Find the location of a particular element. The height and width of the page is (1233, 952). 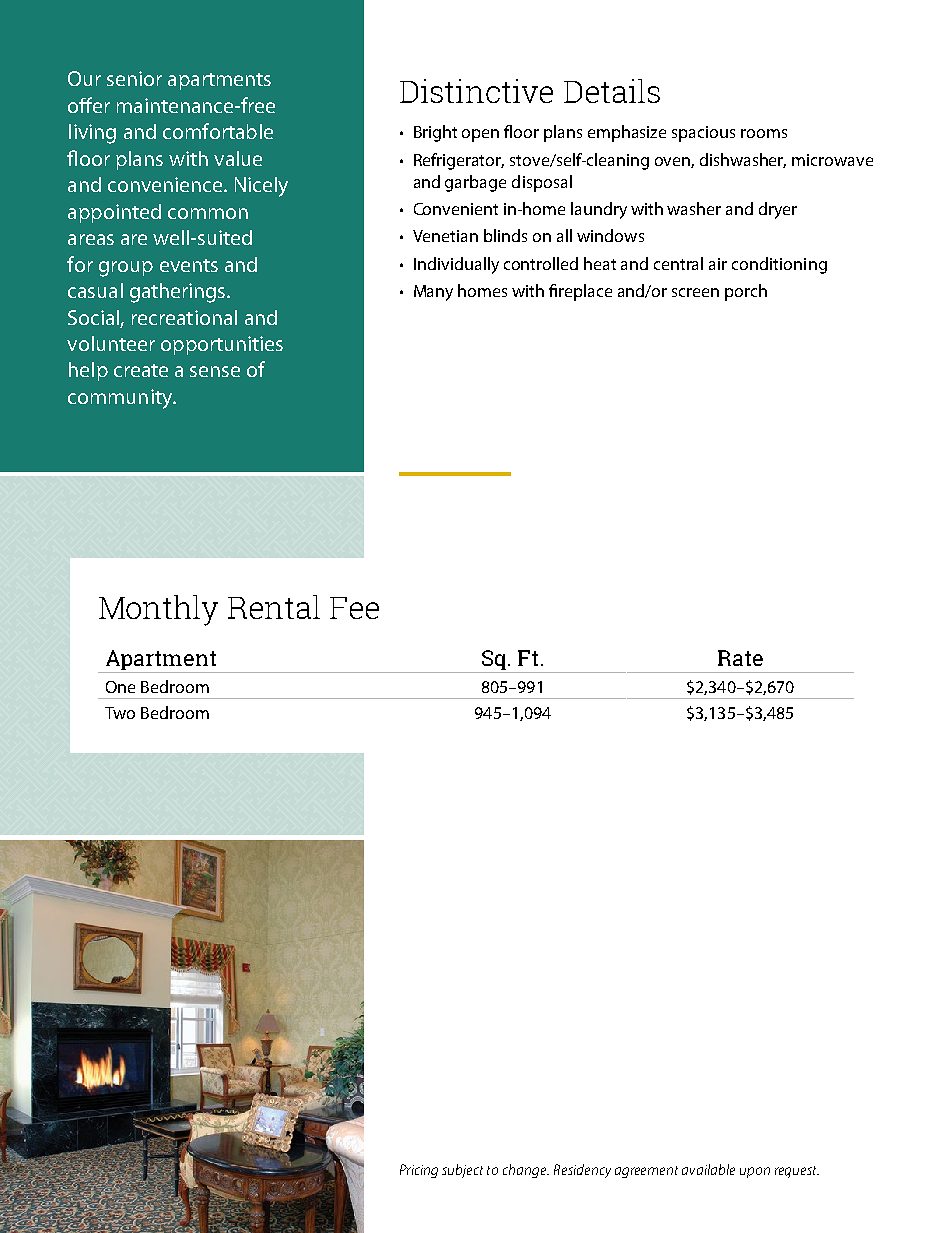

Fee is located at coordinates (354, 608).
